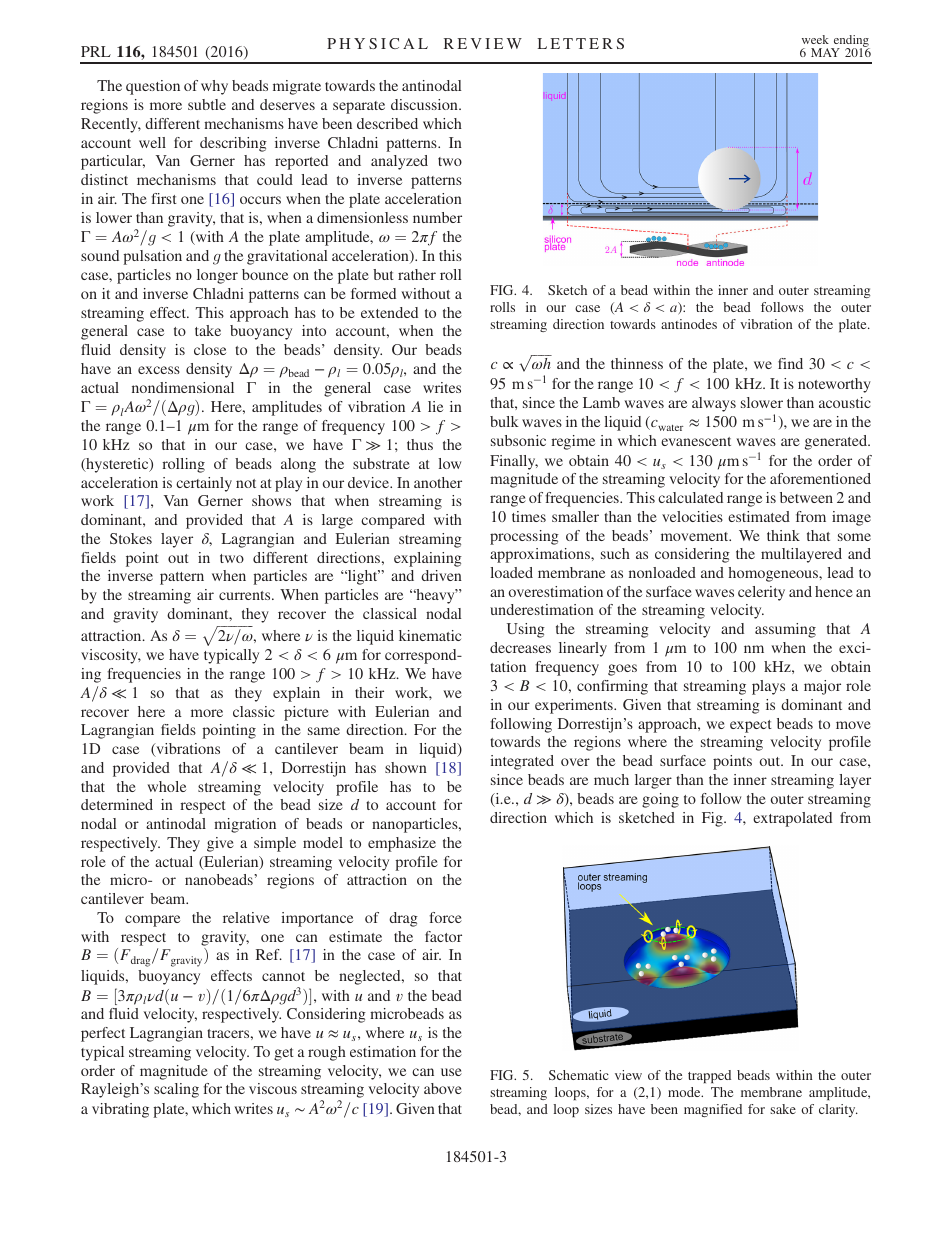 The image size is (952, 1233). Describe the element at coordinates (451, 1072) in the image. I see `use` at that location.
